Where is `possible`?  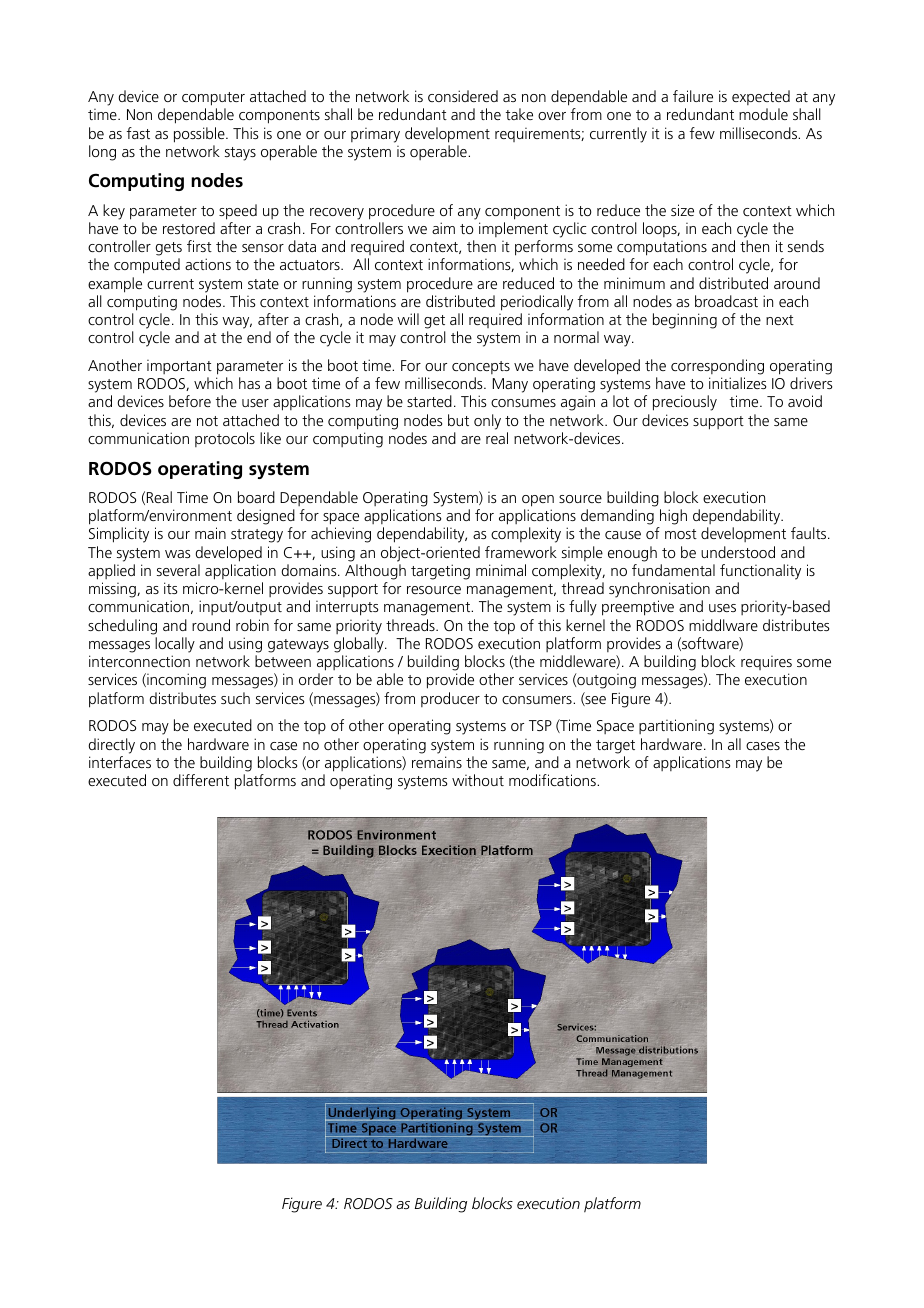
possible is located at coordinates (200, 135).
